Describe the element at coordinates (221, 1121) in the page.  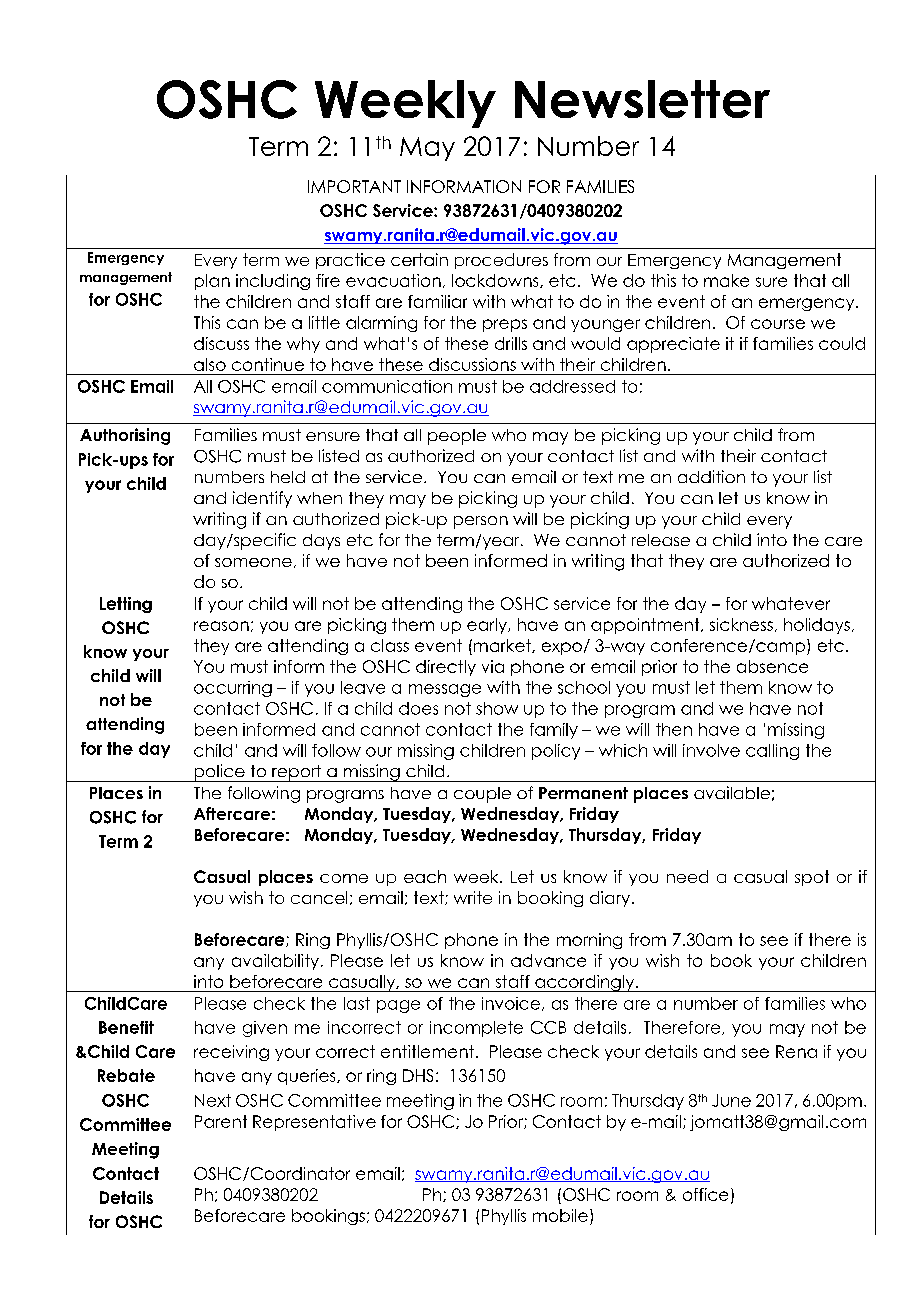
I see `Parent` at that location.
